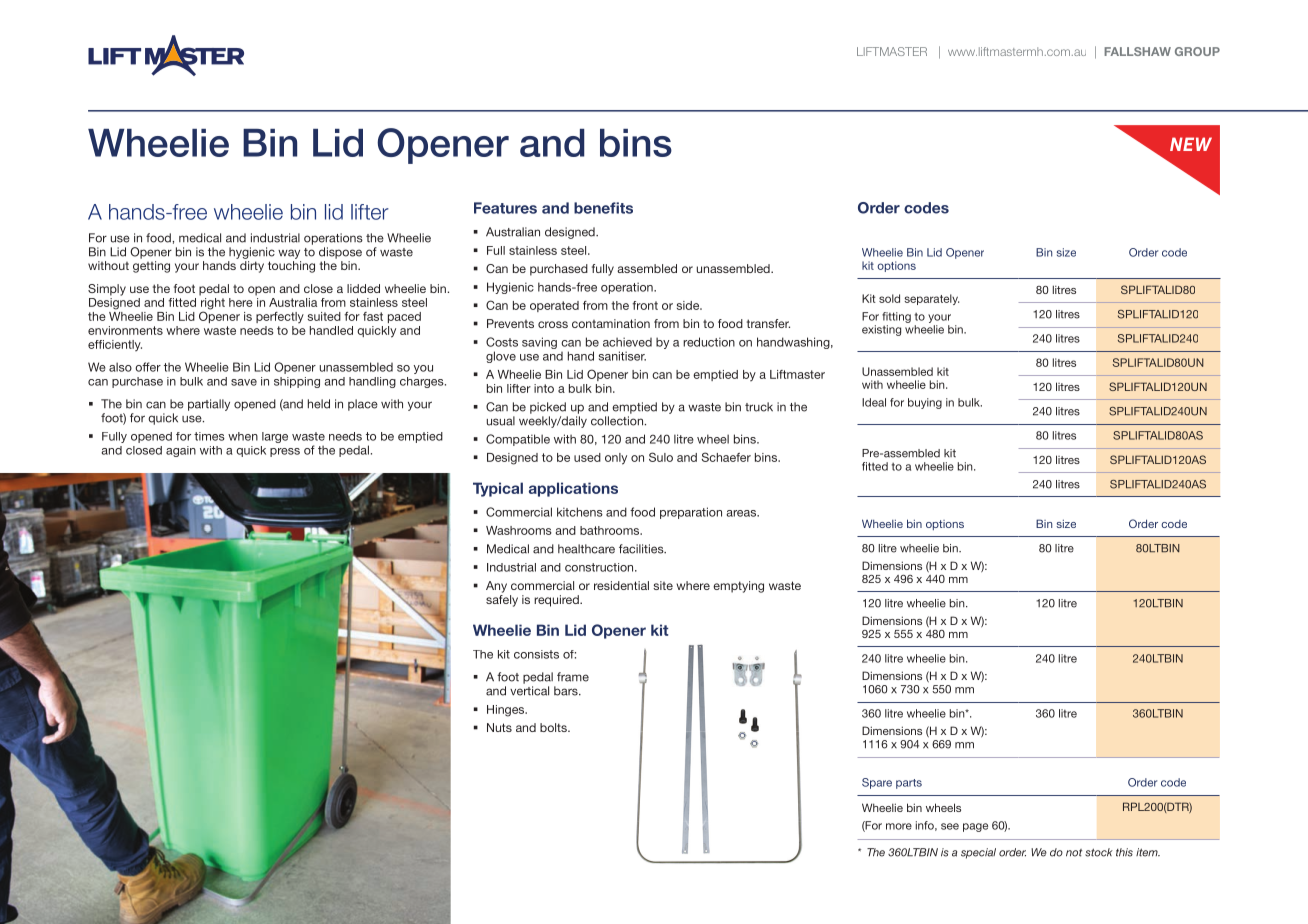  I want to click on Features, so click(505, 208).
